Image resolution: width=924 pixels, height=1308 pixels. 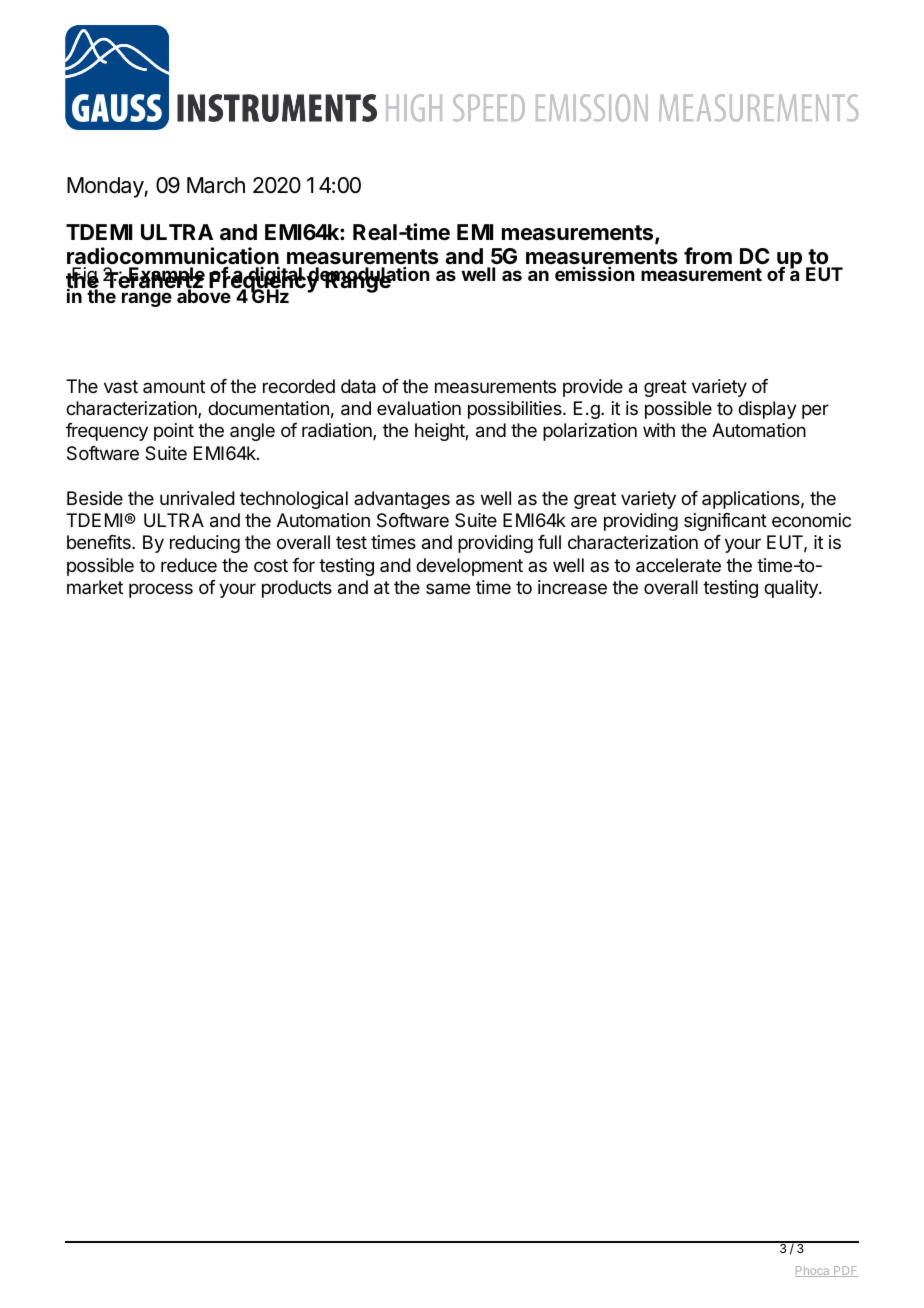 I want to click on with, so click(x=659, y=430).
